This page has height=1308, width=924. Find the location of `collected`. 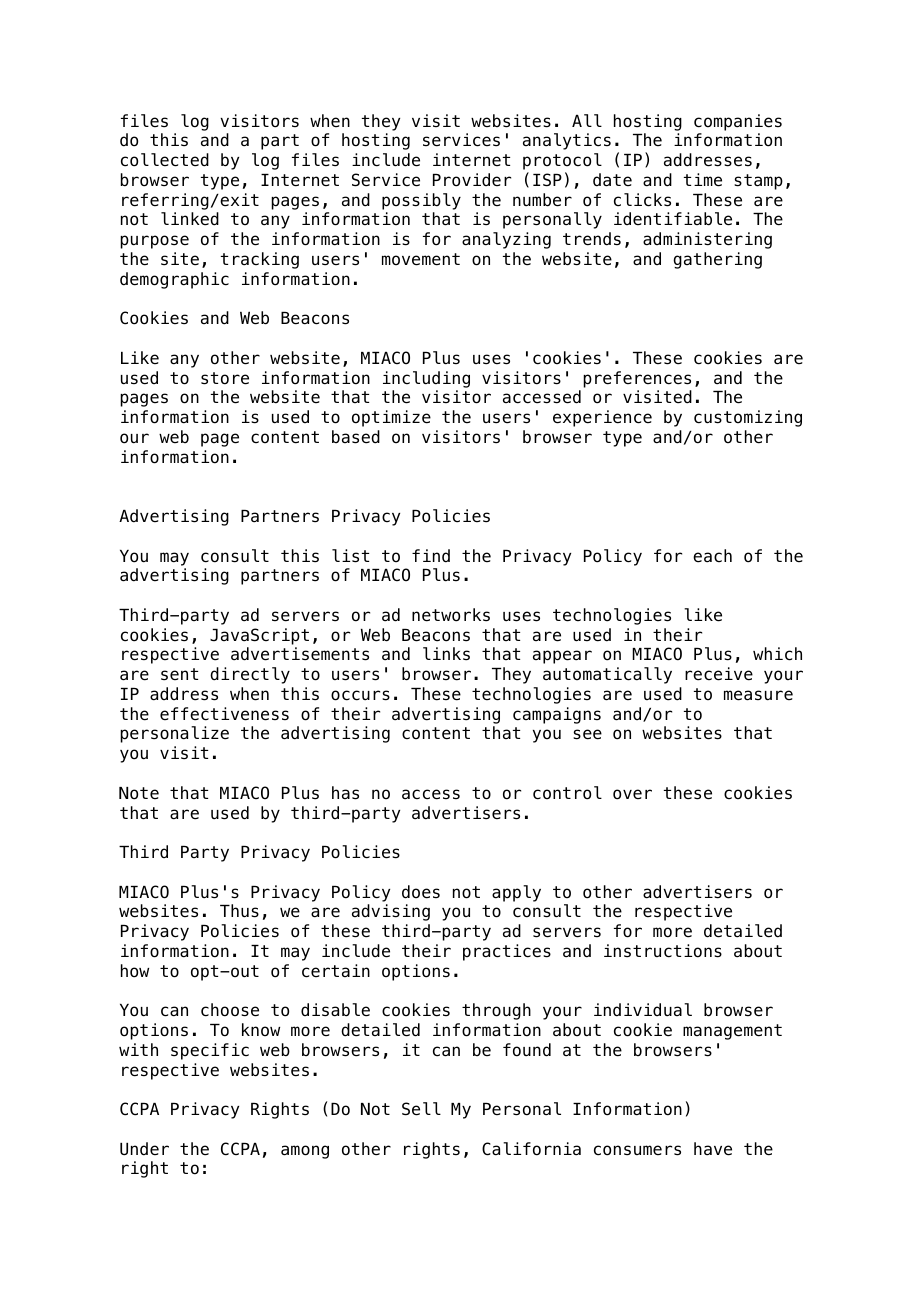

collected is located at coordinates (165, 160).
